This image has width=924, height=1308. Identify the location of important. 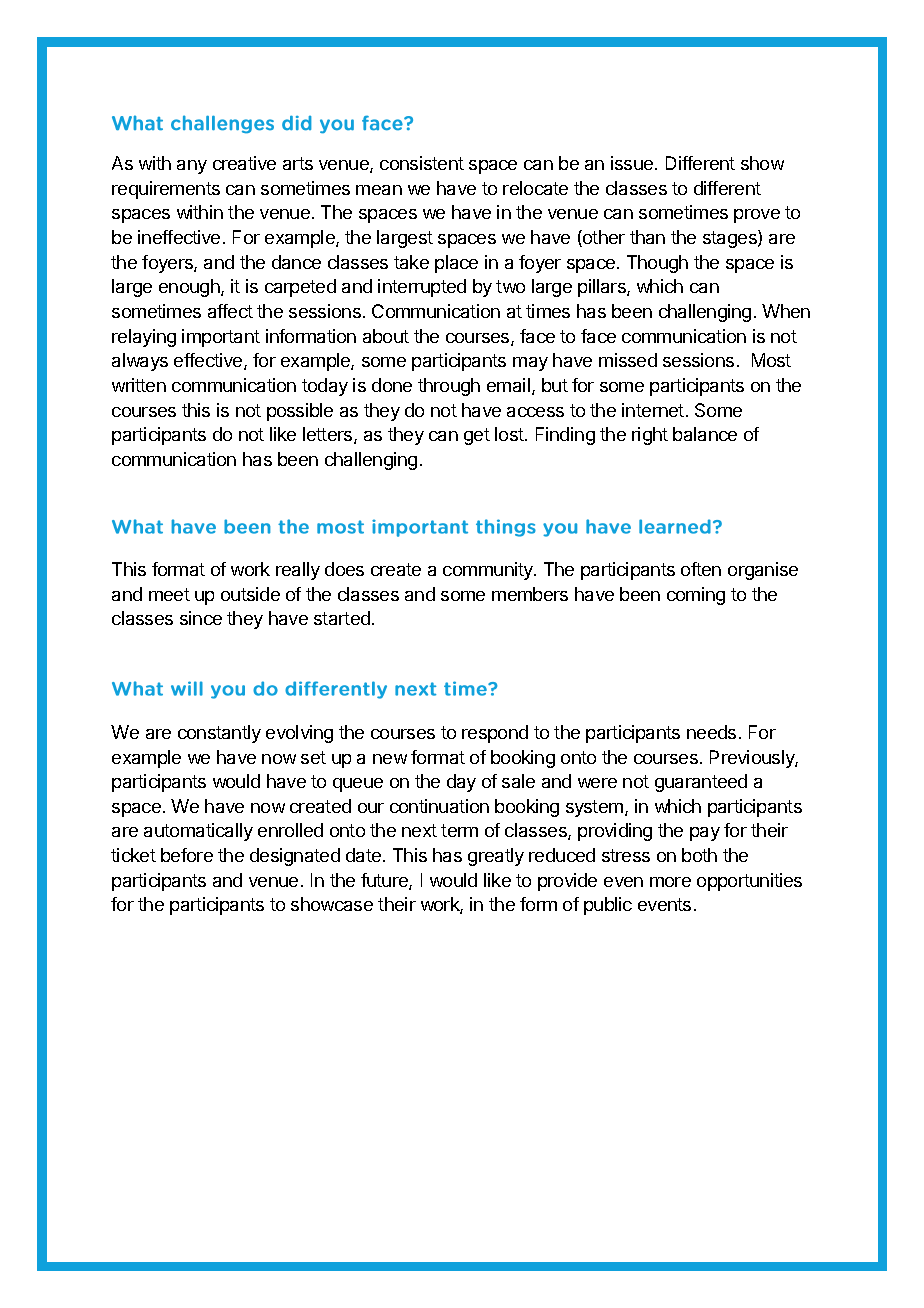
(221, 338).
